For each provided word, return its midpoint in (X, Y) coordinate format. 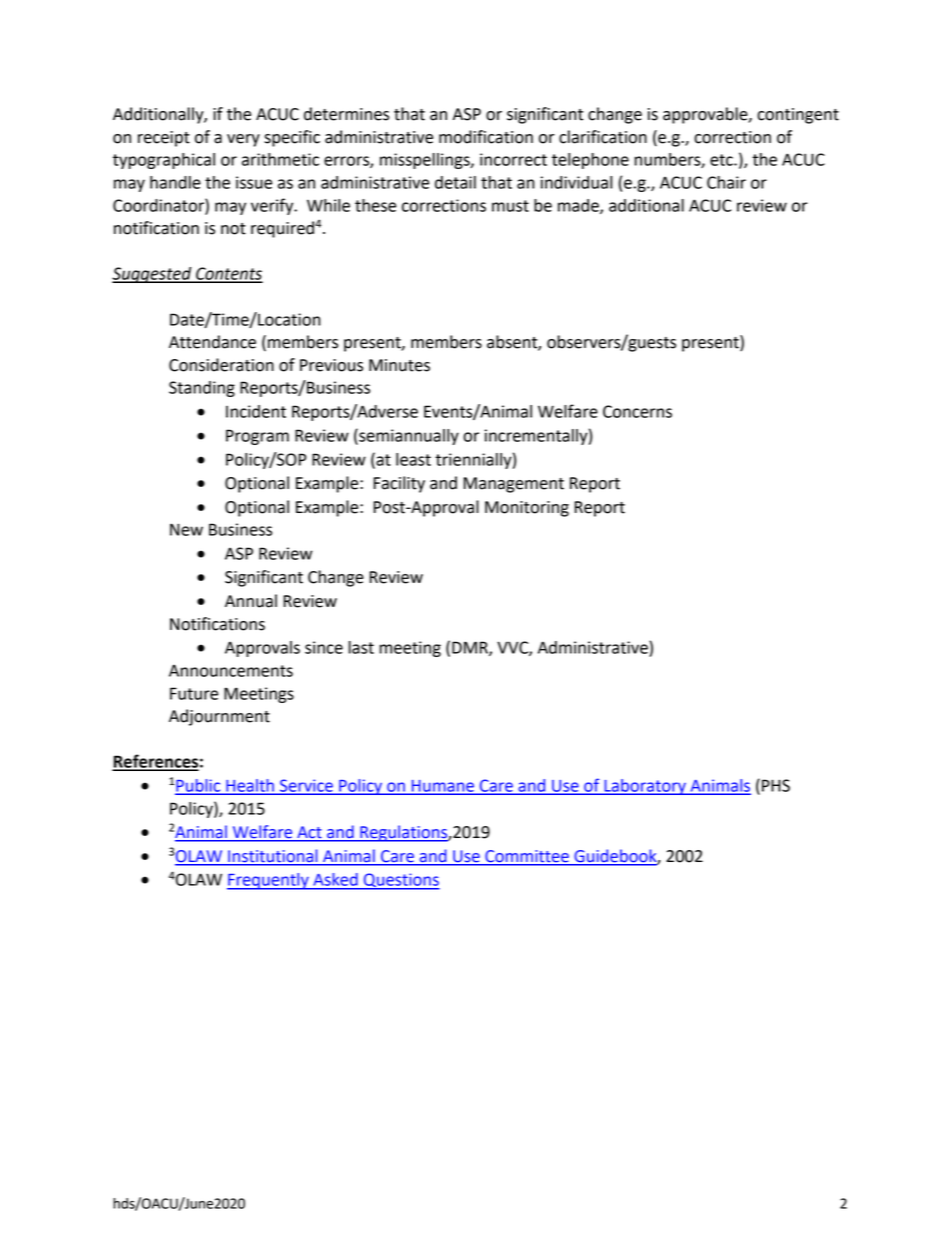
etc (722, 160)
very (243, 140)
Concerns (637, 411)
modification (486, 137)
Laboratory (645, 787)
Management (514, 485)
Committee (527, 856)
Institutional (272, 856)
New (186, 529)
